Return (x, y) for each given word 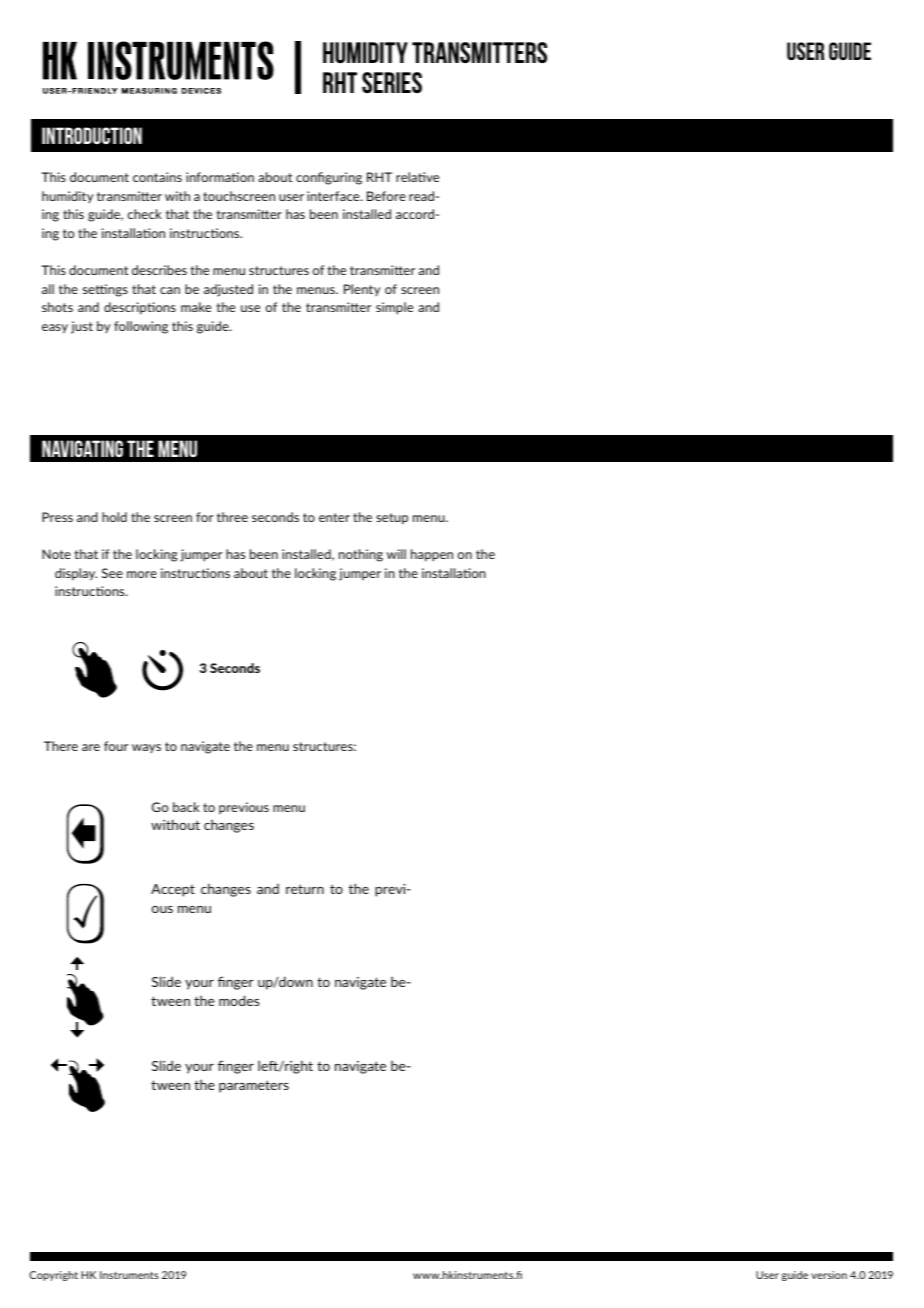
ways (146, 748)
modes (239, 1000)
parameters (254, 1086)
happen (432, 555)
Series (392, 82)
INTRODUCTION (92, 135)
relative (417, 177)
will (396, 554)
